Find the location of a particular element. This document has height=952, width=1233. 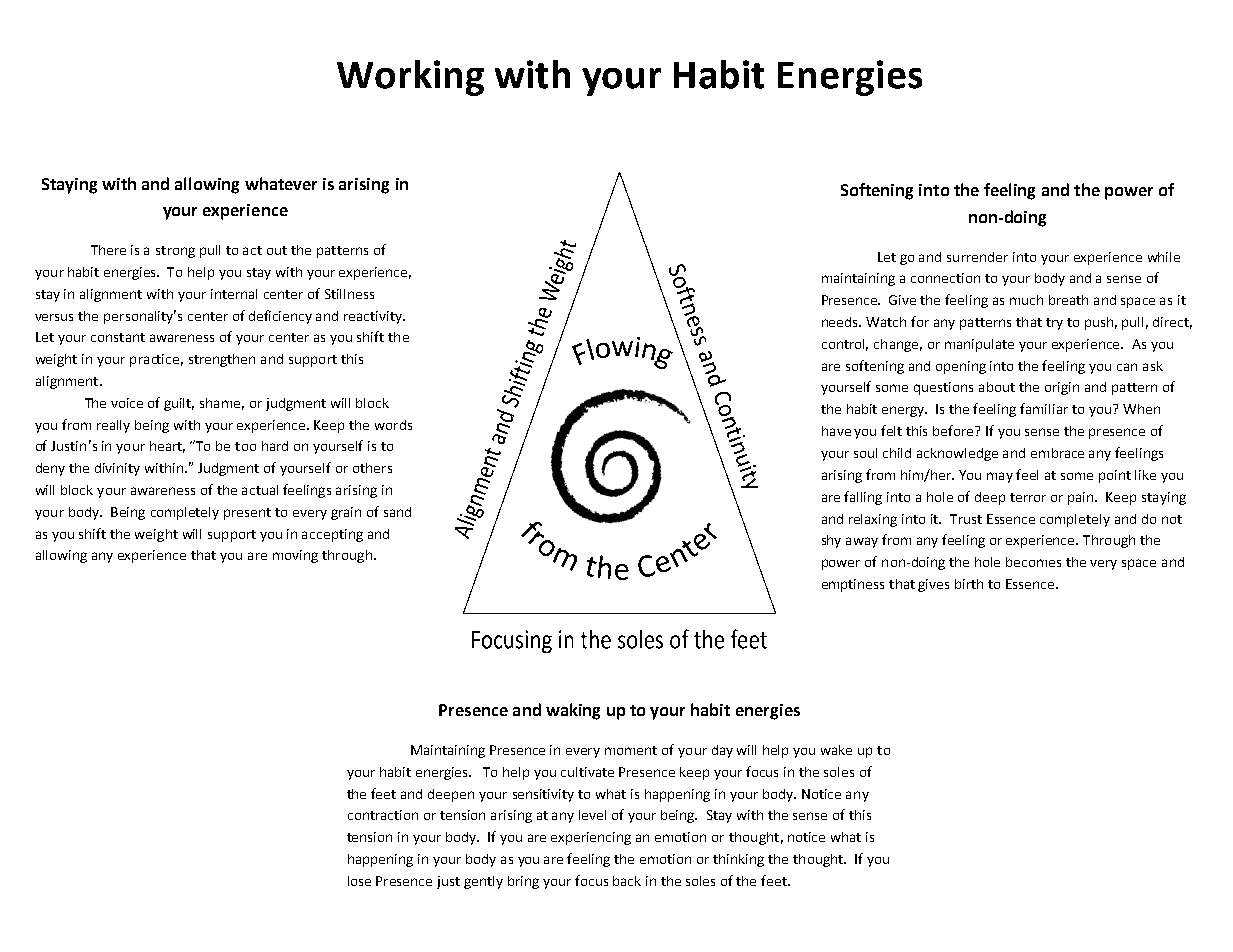

much is located at coordinates (1026, 300).
